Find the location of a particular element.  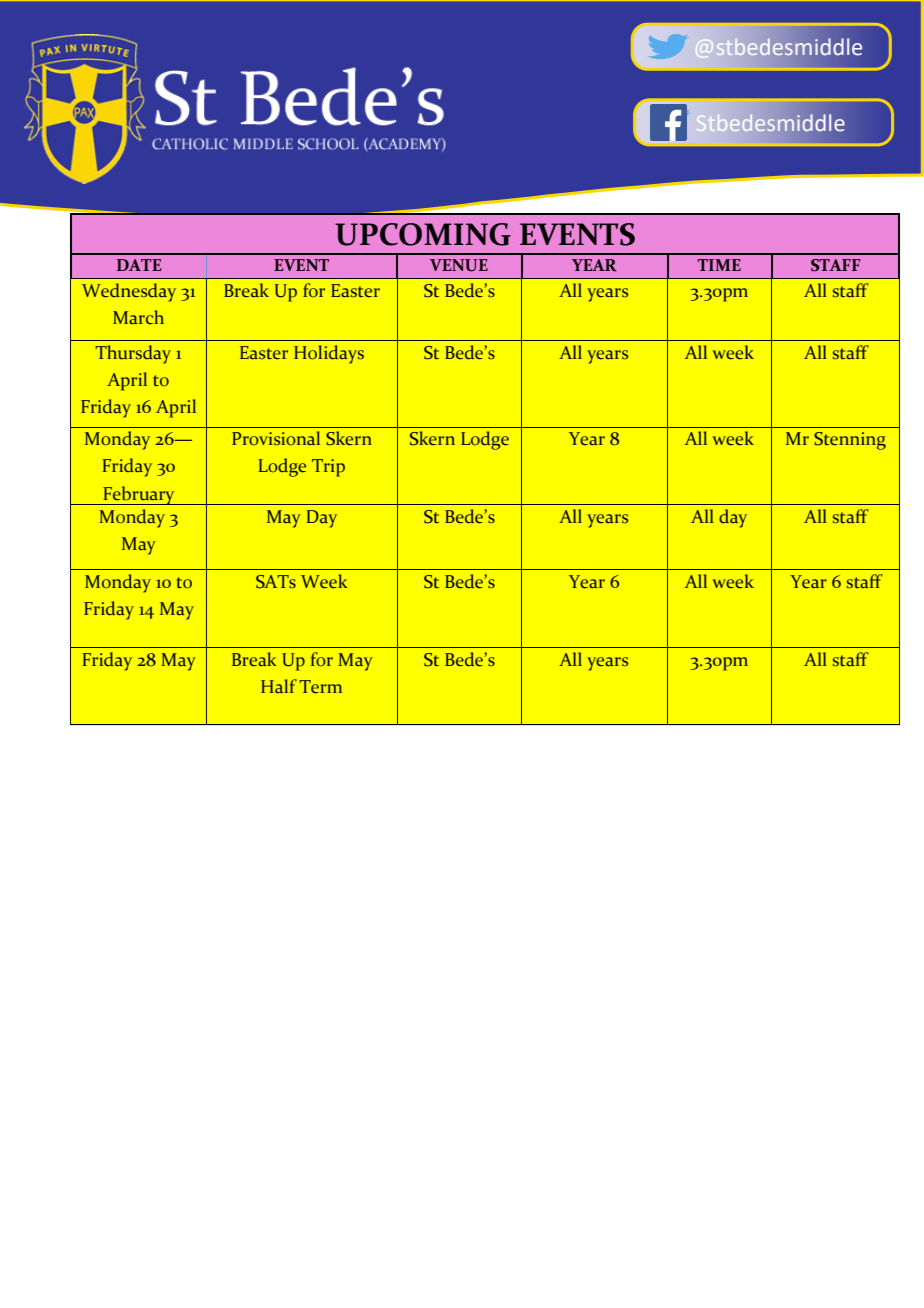

February is located at coordinates (139, 495).
